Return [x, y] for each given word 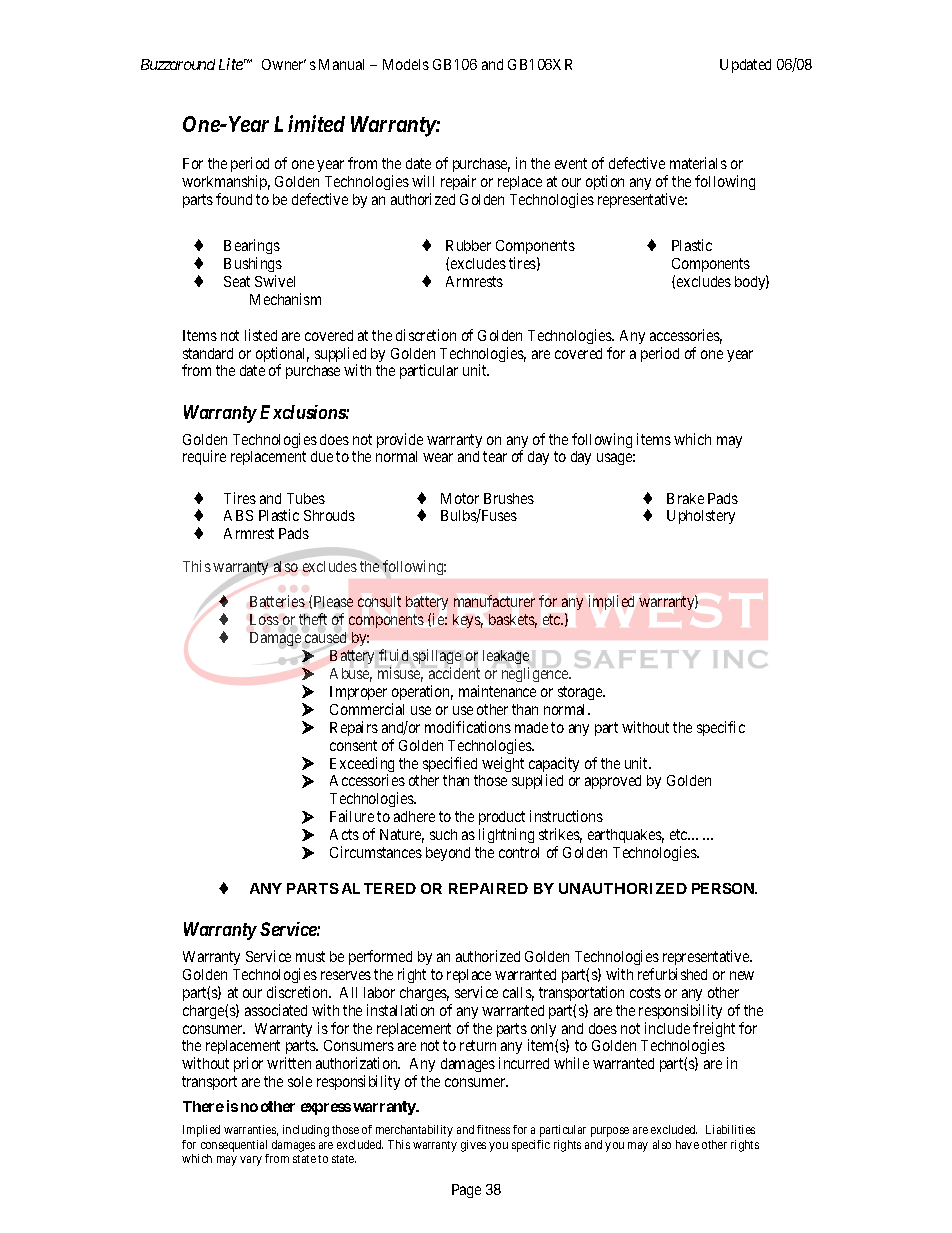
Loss [264, 619]
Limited [309, 123]
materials [698, 163]
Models [406, 64]
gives [473, 1146]
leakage [506, 657]
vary [251, 1161]
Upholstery [701, 517]
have [687, 1144]
